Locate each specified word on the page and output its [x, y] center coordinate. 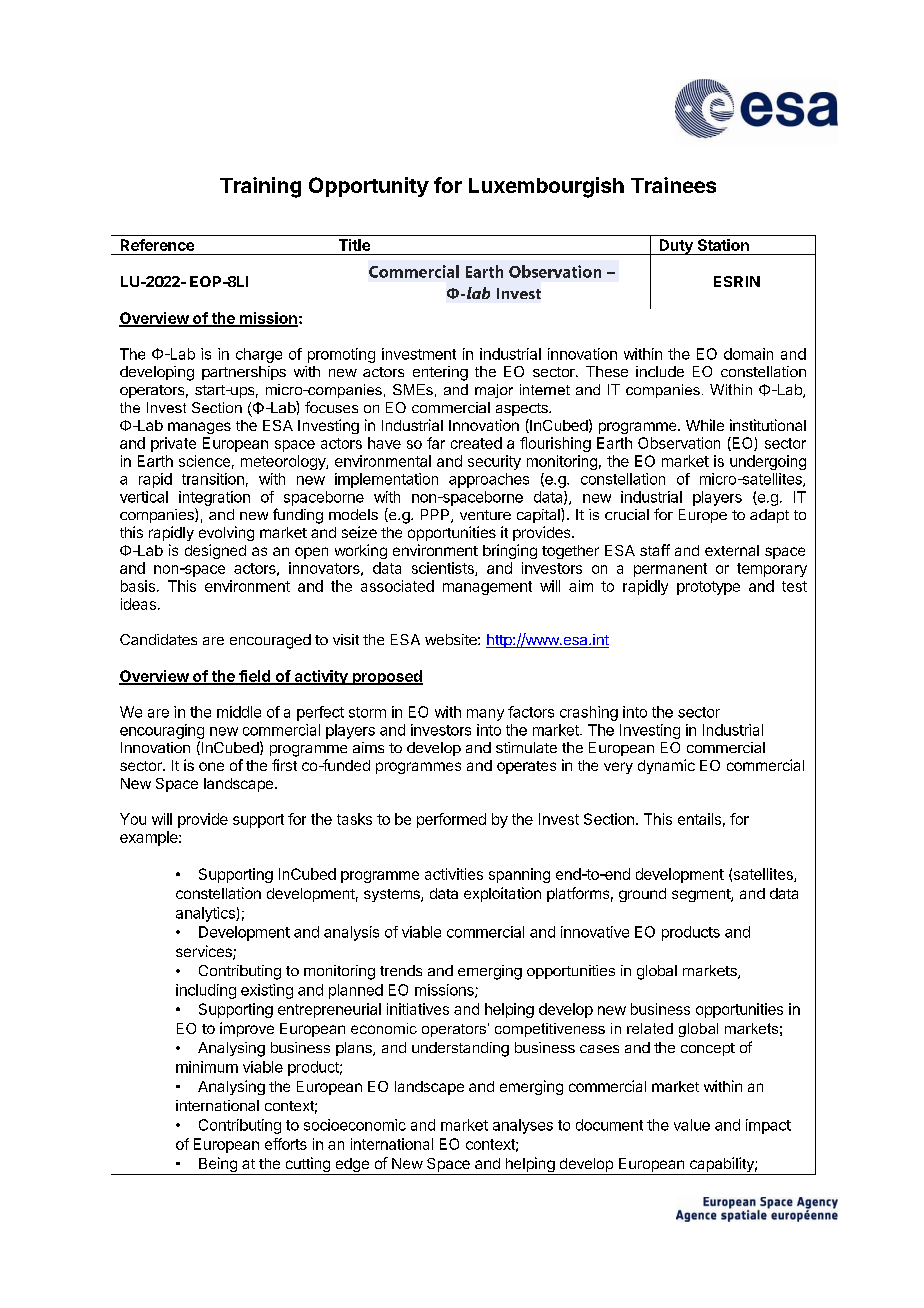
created [476, 443]
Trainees [673, 185]
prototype [708, 588]
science [204, 461]
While [705, 425]
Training [260, 187]
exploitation [502, 894]
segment [702, 895]
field [254, 677]
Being [218, 1166]
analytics [206, 914]
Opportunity [369, 187]
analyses [523, 1126]
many [485, 715]
